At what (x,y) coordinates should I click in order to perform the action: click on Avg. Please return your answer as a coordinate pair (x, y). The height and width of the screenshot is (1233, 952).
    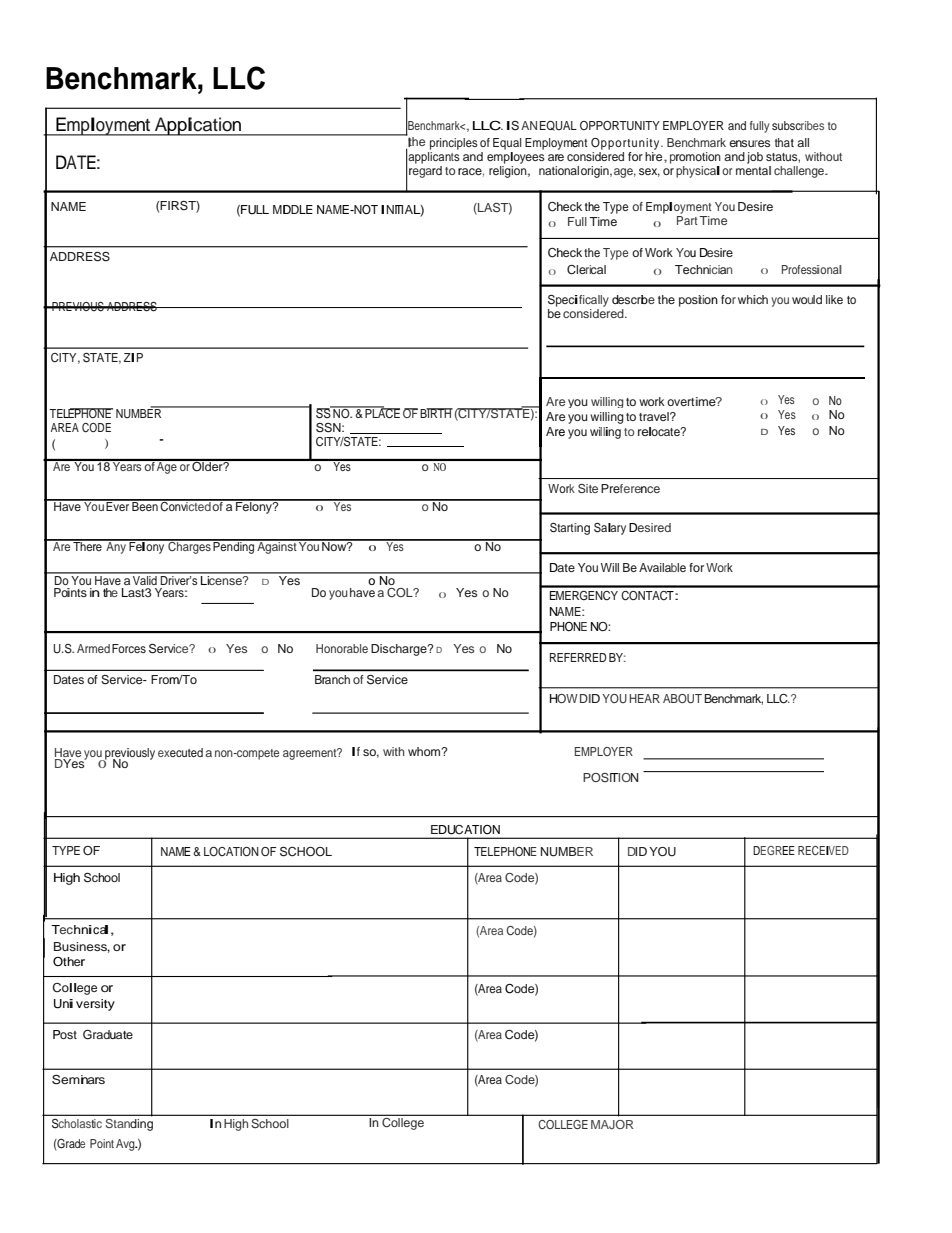
    Looking at the image, I should click on (126, 1145).
